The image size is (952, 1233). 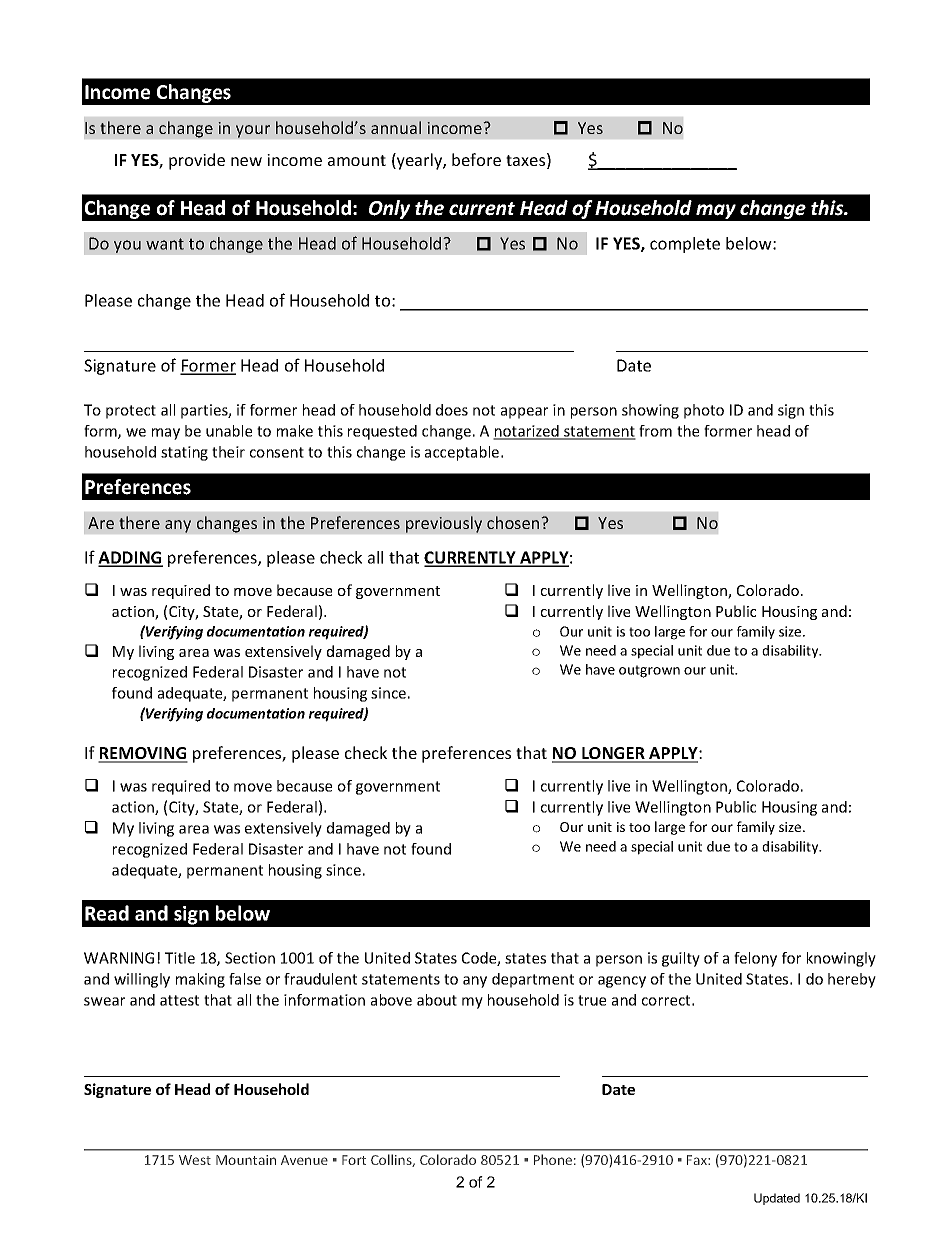 I want to click on acceptable, so click(x=463, y=453).
